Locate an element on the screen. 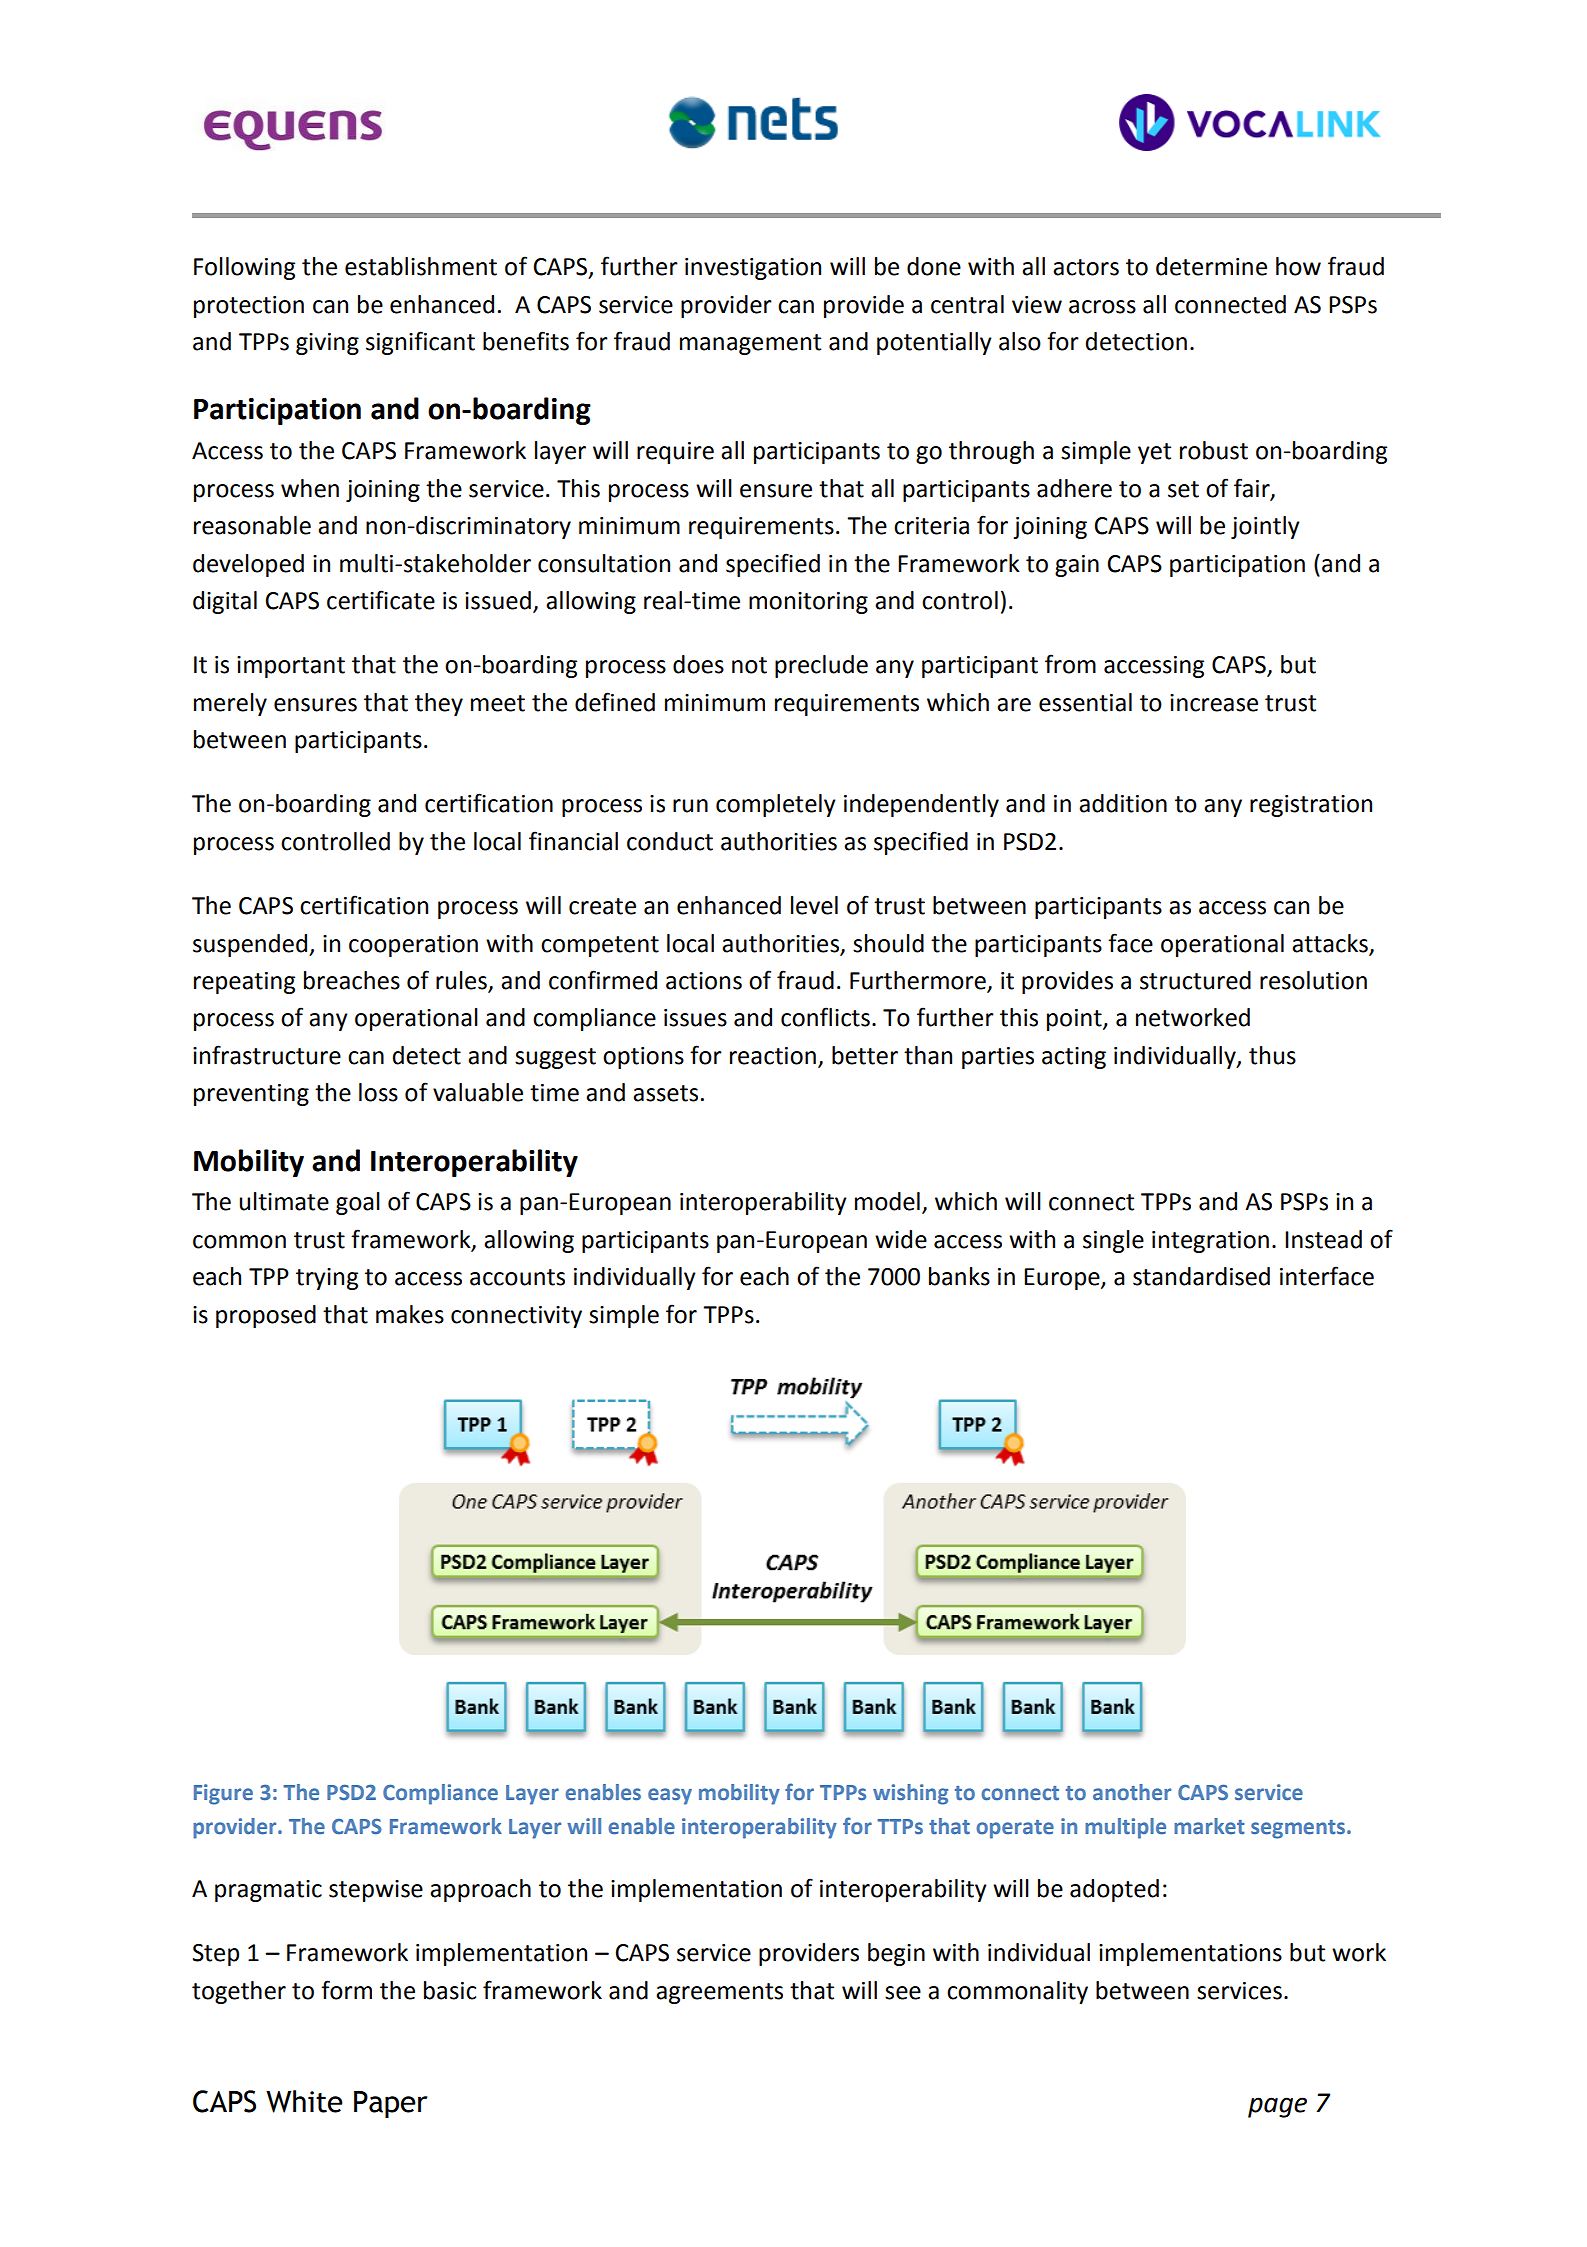  determine is located at coordinates (1211, 266).
